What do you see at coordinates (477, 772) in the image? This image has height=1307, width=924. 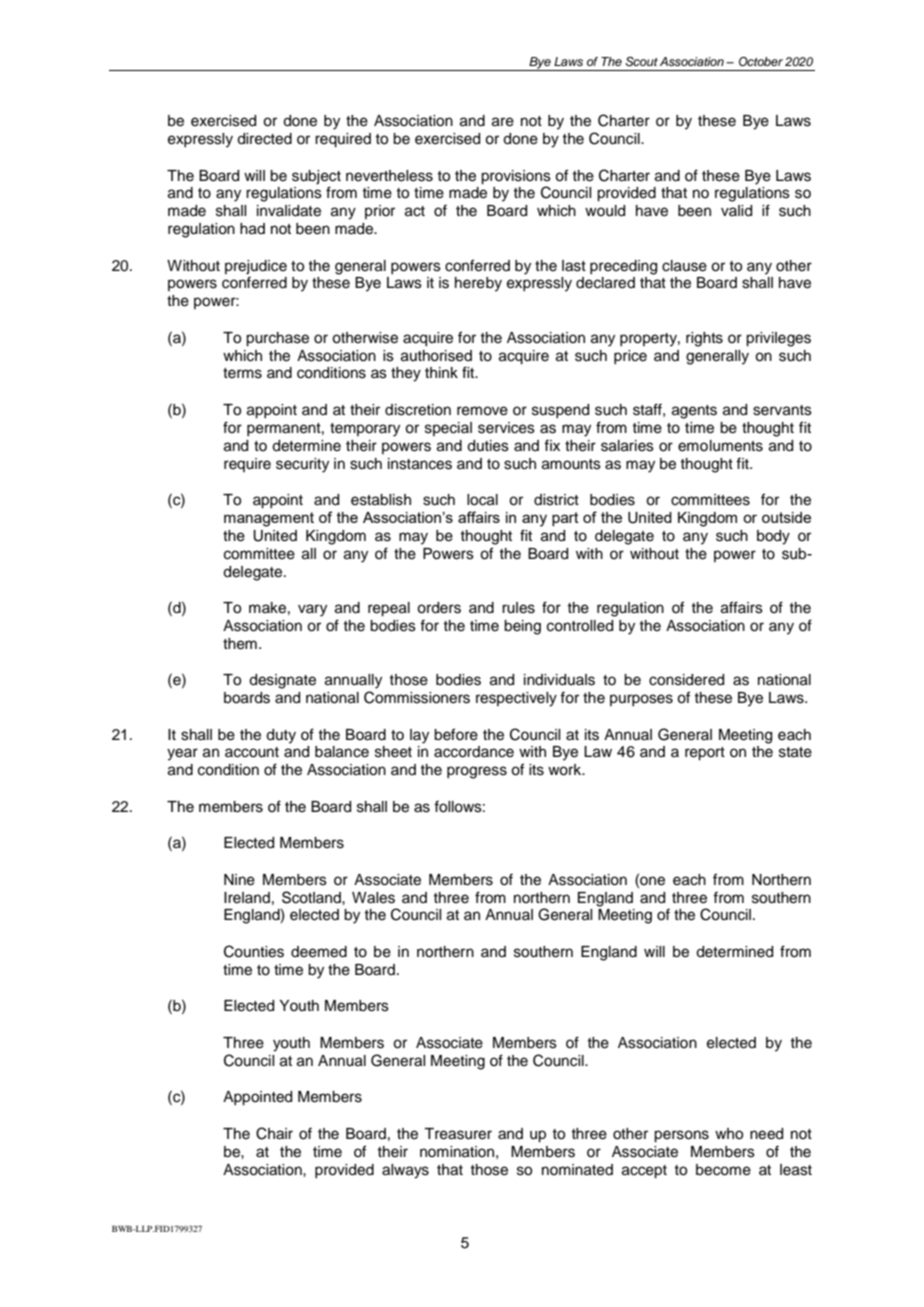 I see `progress` at bounding box center [477, 772].
